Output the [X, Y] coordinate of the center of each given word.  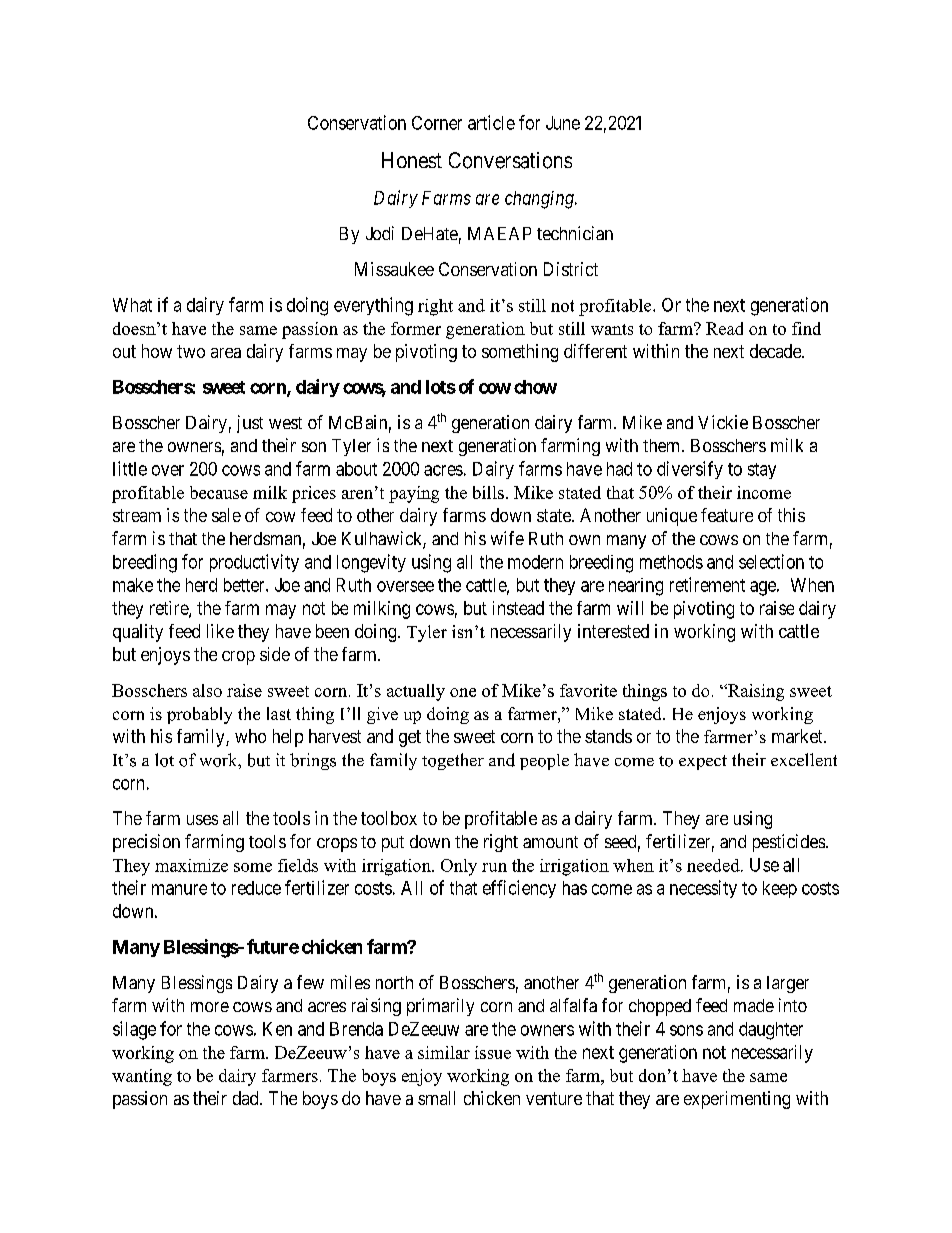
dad [247, 1098]
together [453, 761]
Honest [412, 160]
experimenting [737, 1100]
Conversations [510, 160]
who [250, 736]
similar [444, 1052]
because [219, 492]
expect [703, 762]
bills [488, 492]
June [563, 123]
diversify [690, 470]
